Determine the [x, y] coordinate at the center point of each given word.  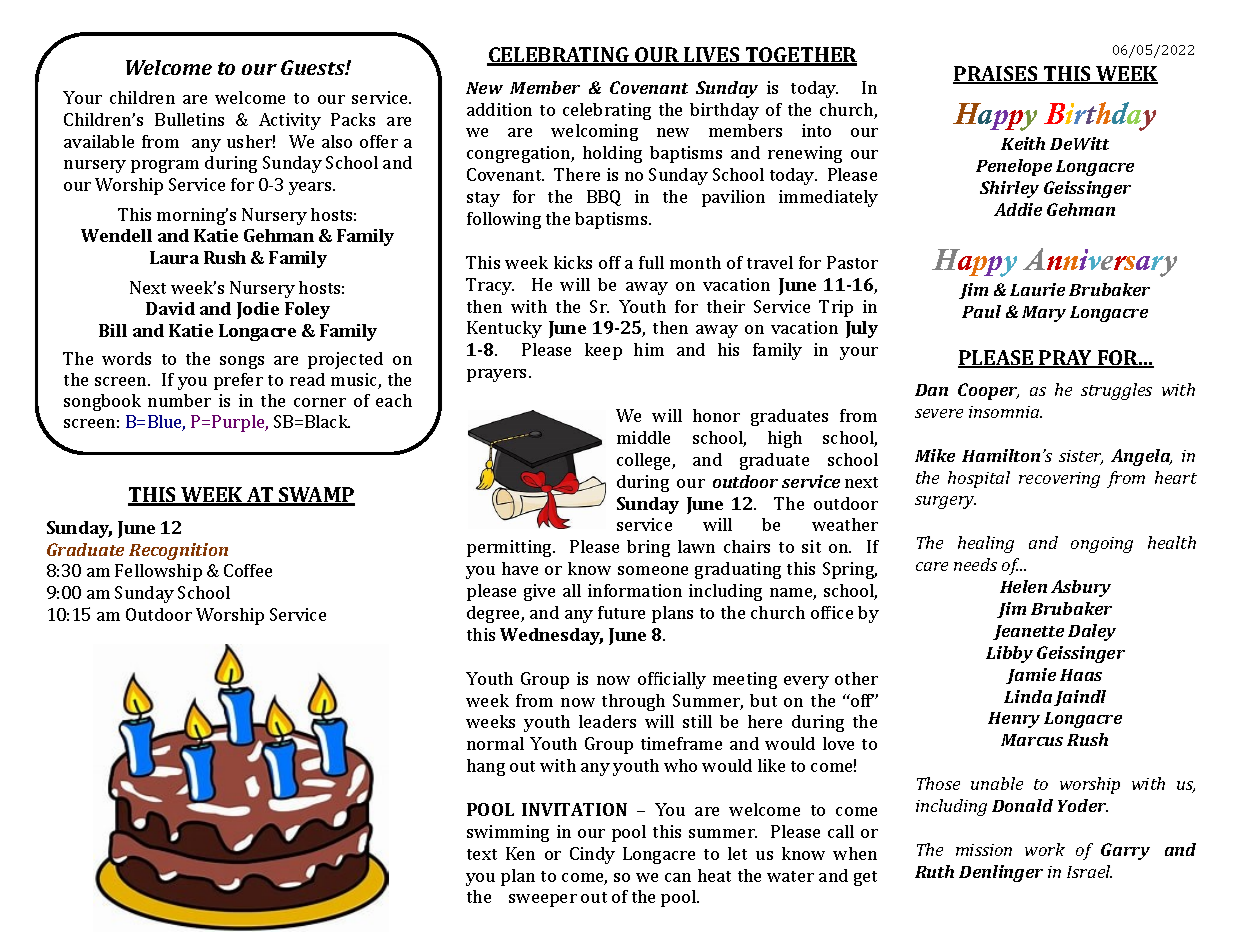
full [651, 262]
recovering [1059, 480]
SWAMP [316, 496]
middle [643, 437]
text [482, 854]
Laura [174, 257]
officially [672, 680]
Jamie [1031, 676]
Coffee [248, 570]
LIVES [712, 56]
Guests [314, 67]
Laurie [1037, 289]
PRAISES [996, 75]
